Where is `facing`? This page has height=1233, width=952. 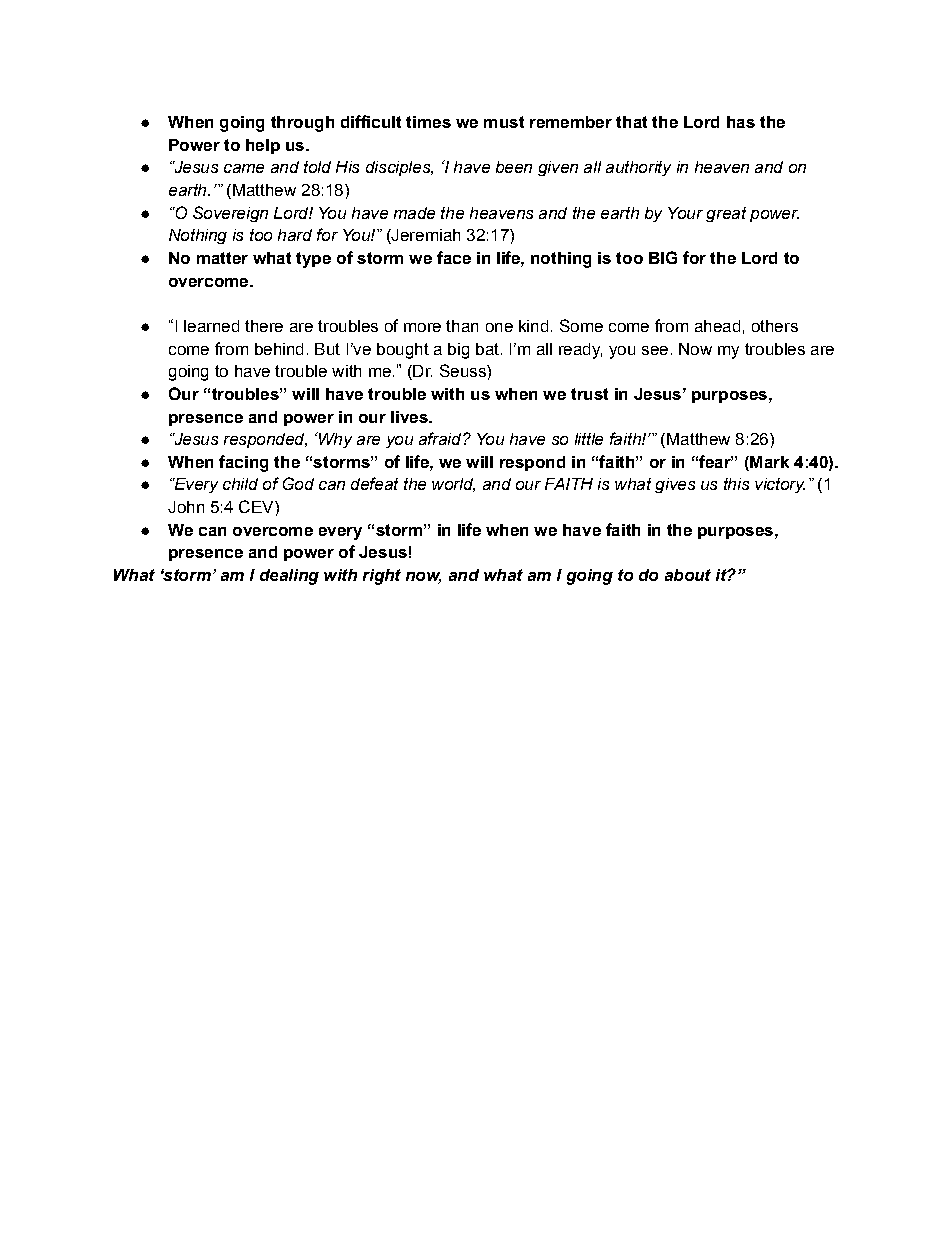 facing is located at coordinates (243, 463).
